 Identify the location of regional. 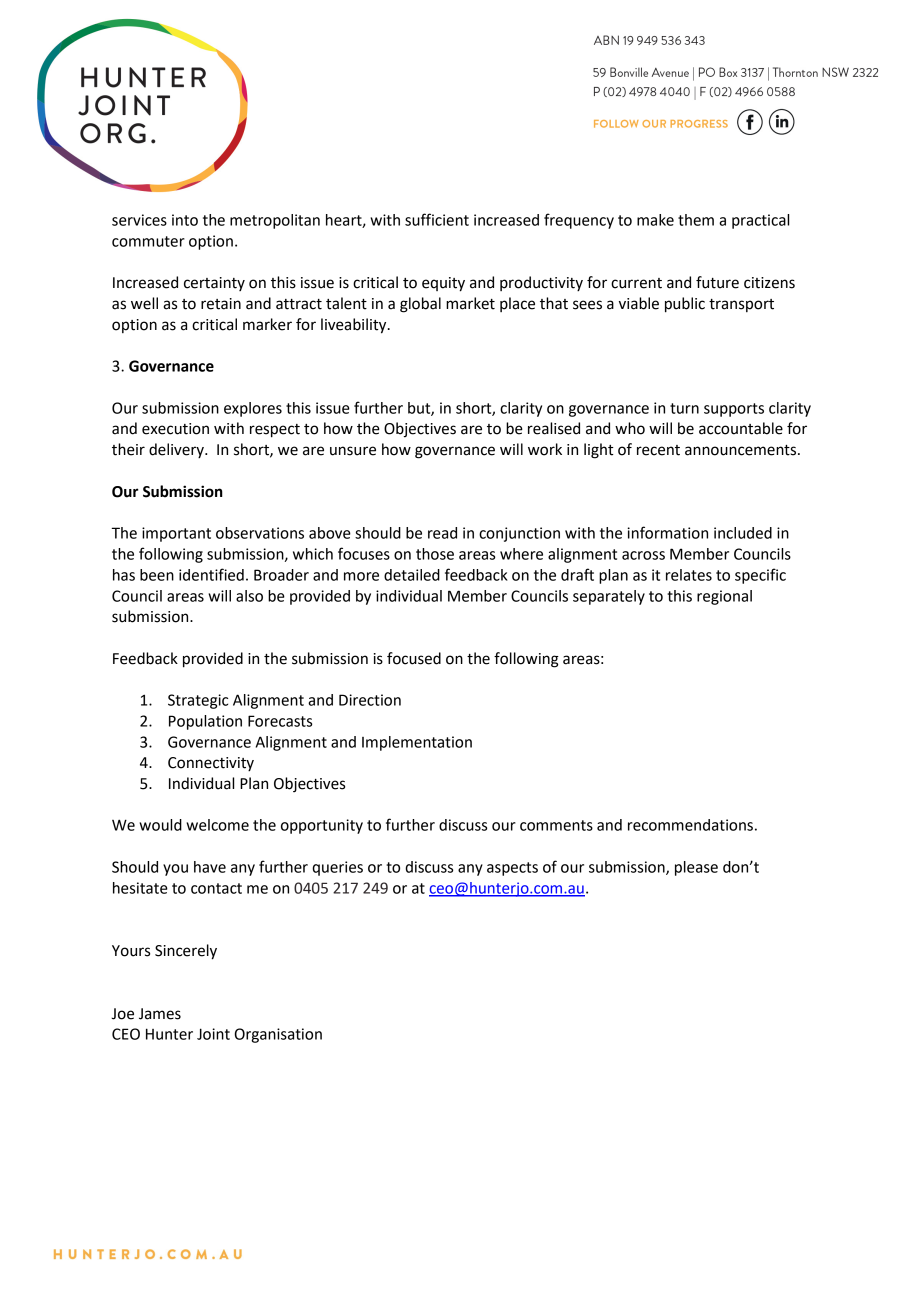
(724, 597).
